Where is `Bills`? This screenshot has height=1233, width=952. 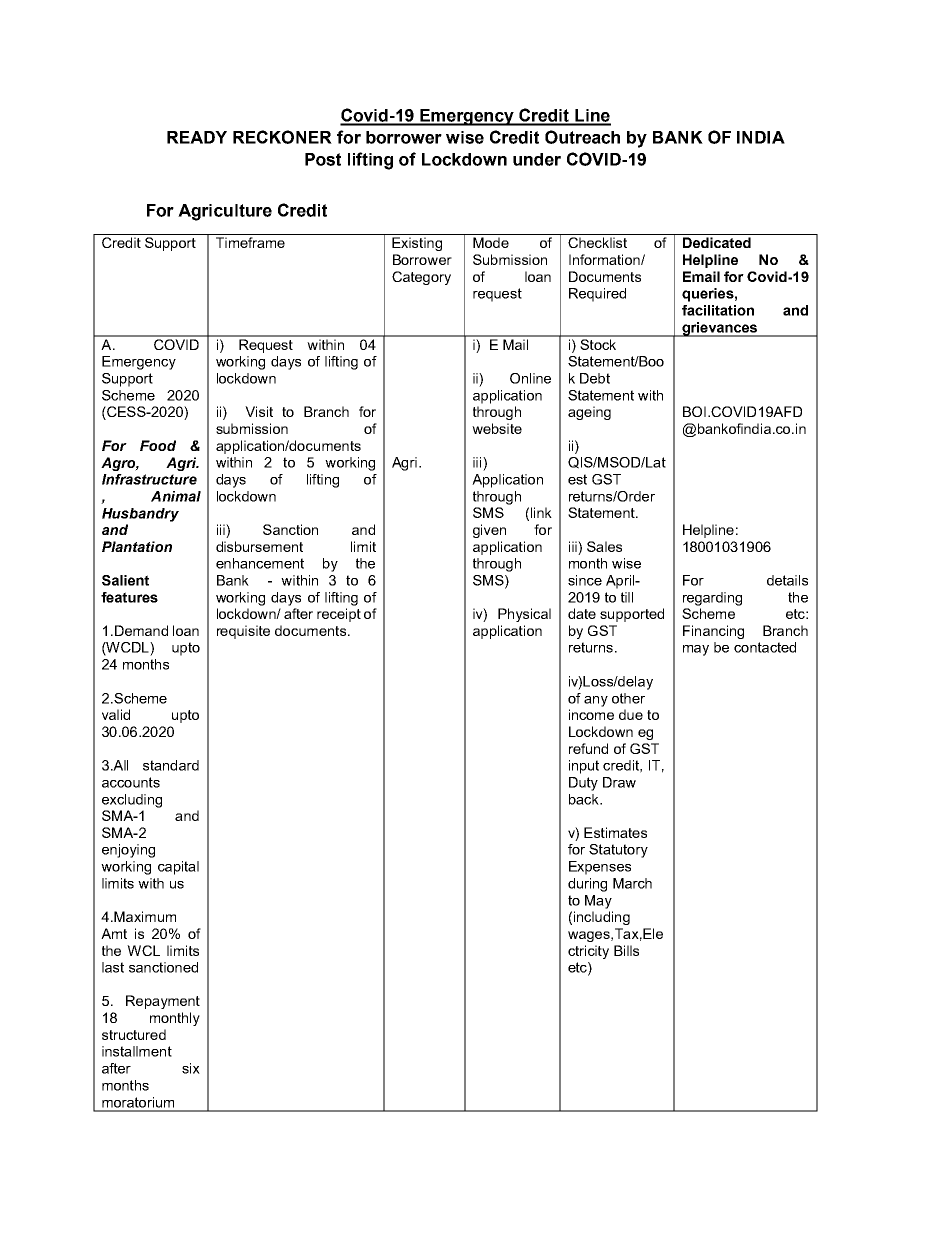
Bills is located at coordinates (626, 950).
